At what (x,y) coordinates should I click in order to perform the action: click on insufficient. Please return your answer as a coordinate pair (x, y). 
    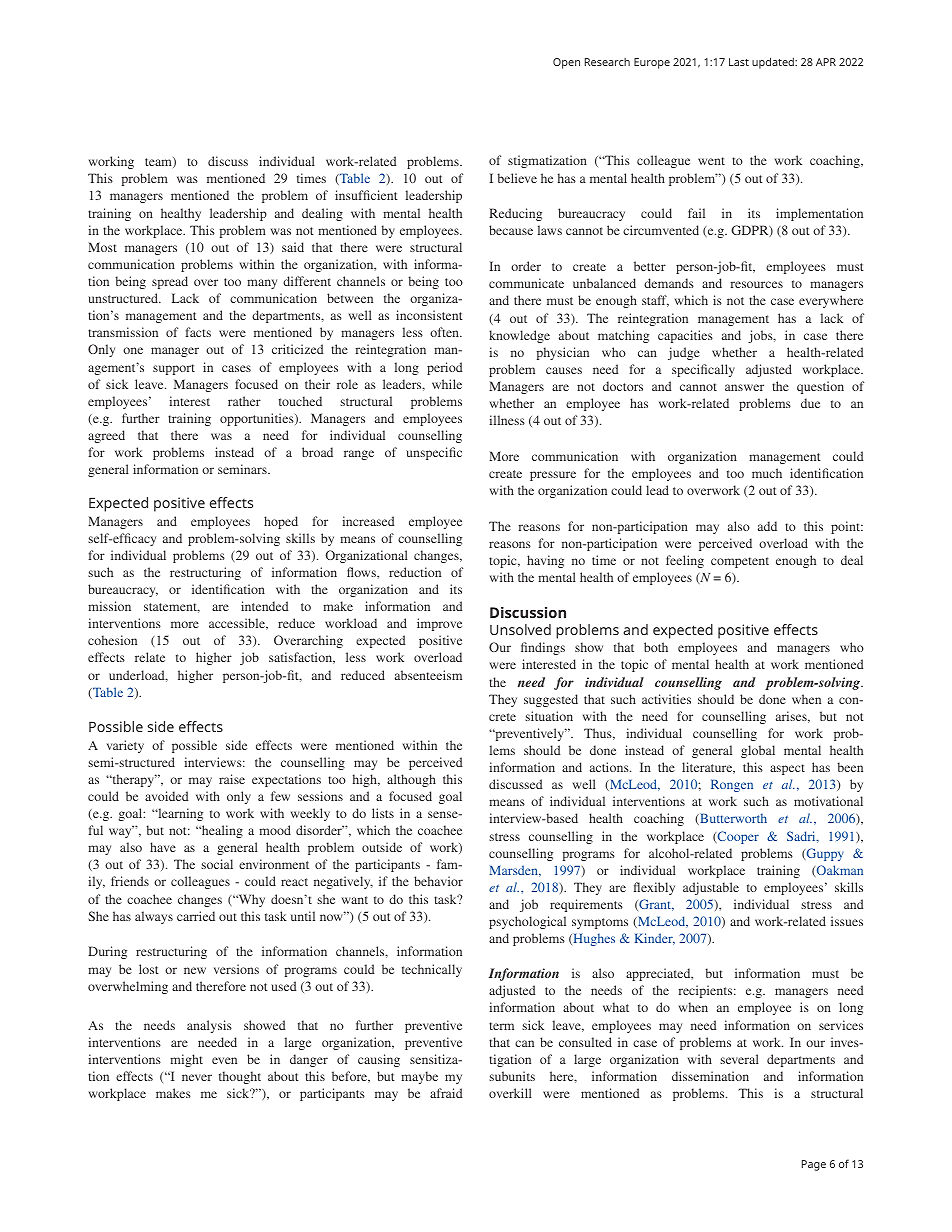
    Looking at the image, I should click on (366, 195).
